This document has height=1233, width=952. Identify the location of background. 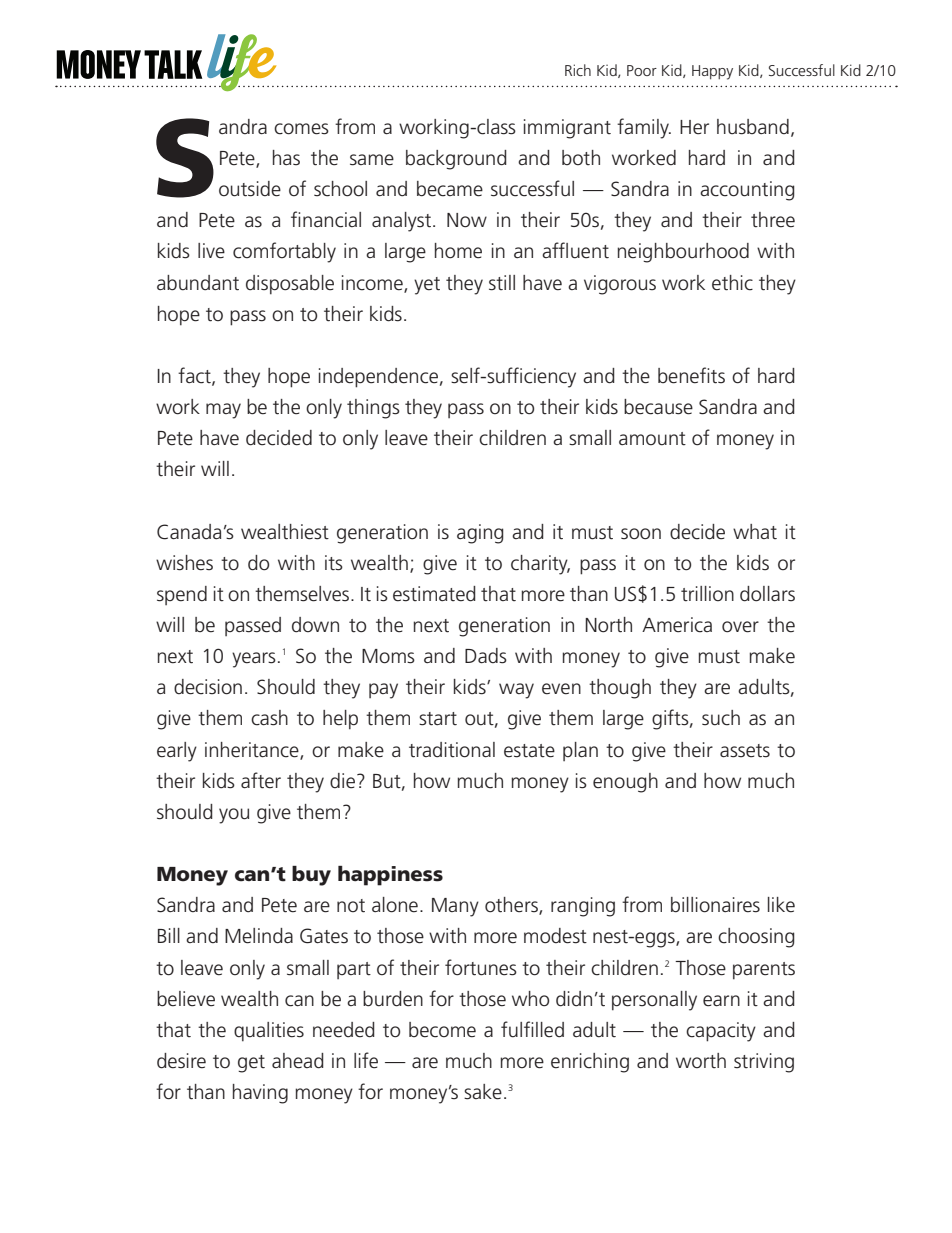
(456, 160).
